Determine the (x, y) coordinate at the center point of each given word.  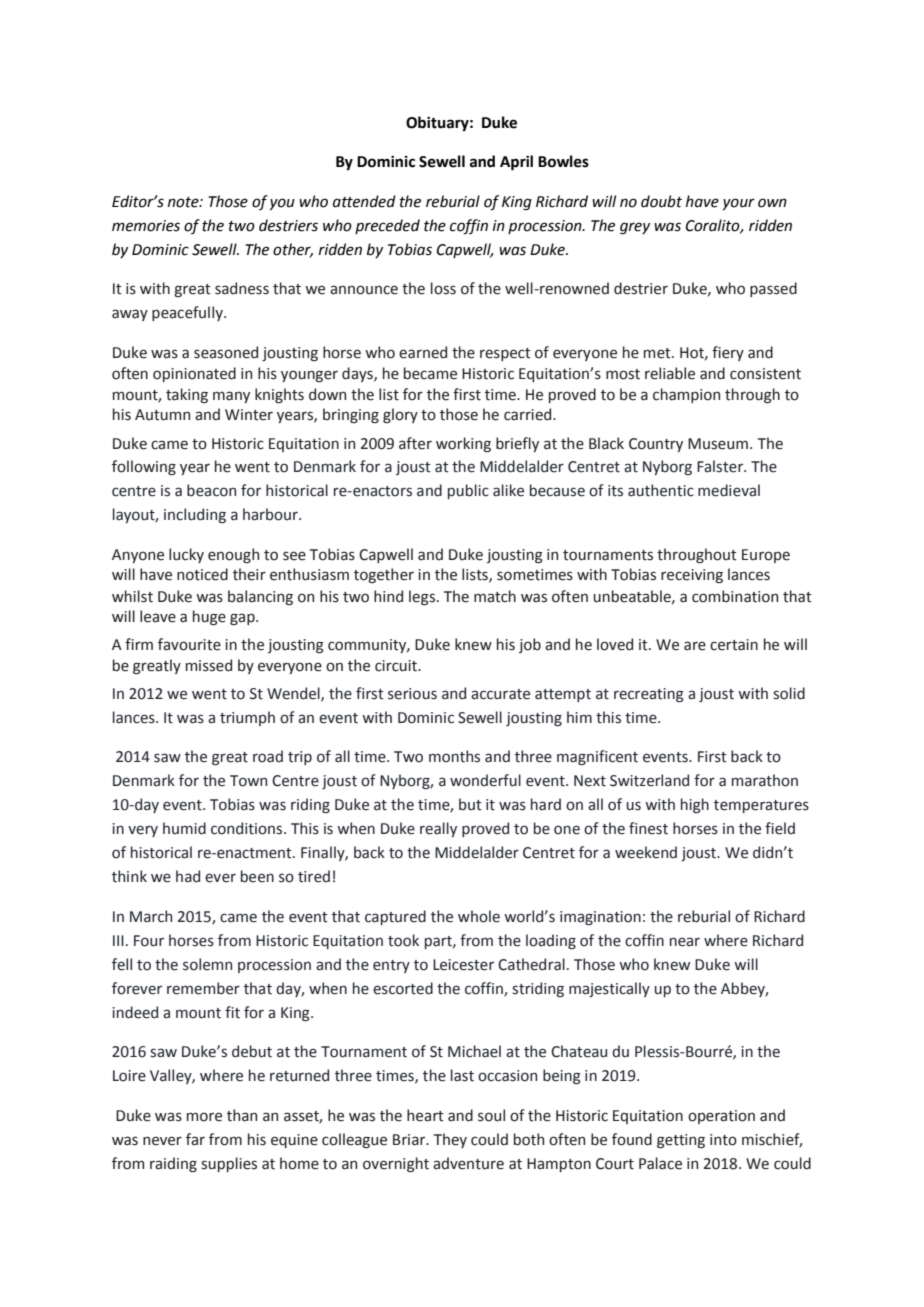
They (450, 1140)
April (516, 163)
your (739, 204)
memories (146, 226)
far (195, 1139)
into (723, 1140)
